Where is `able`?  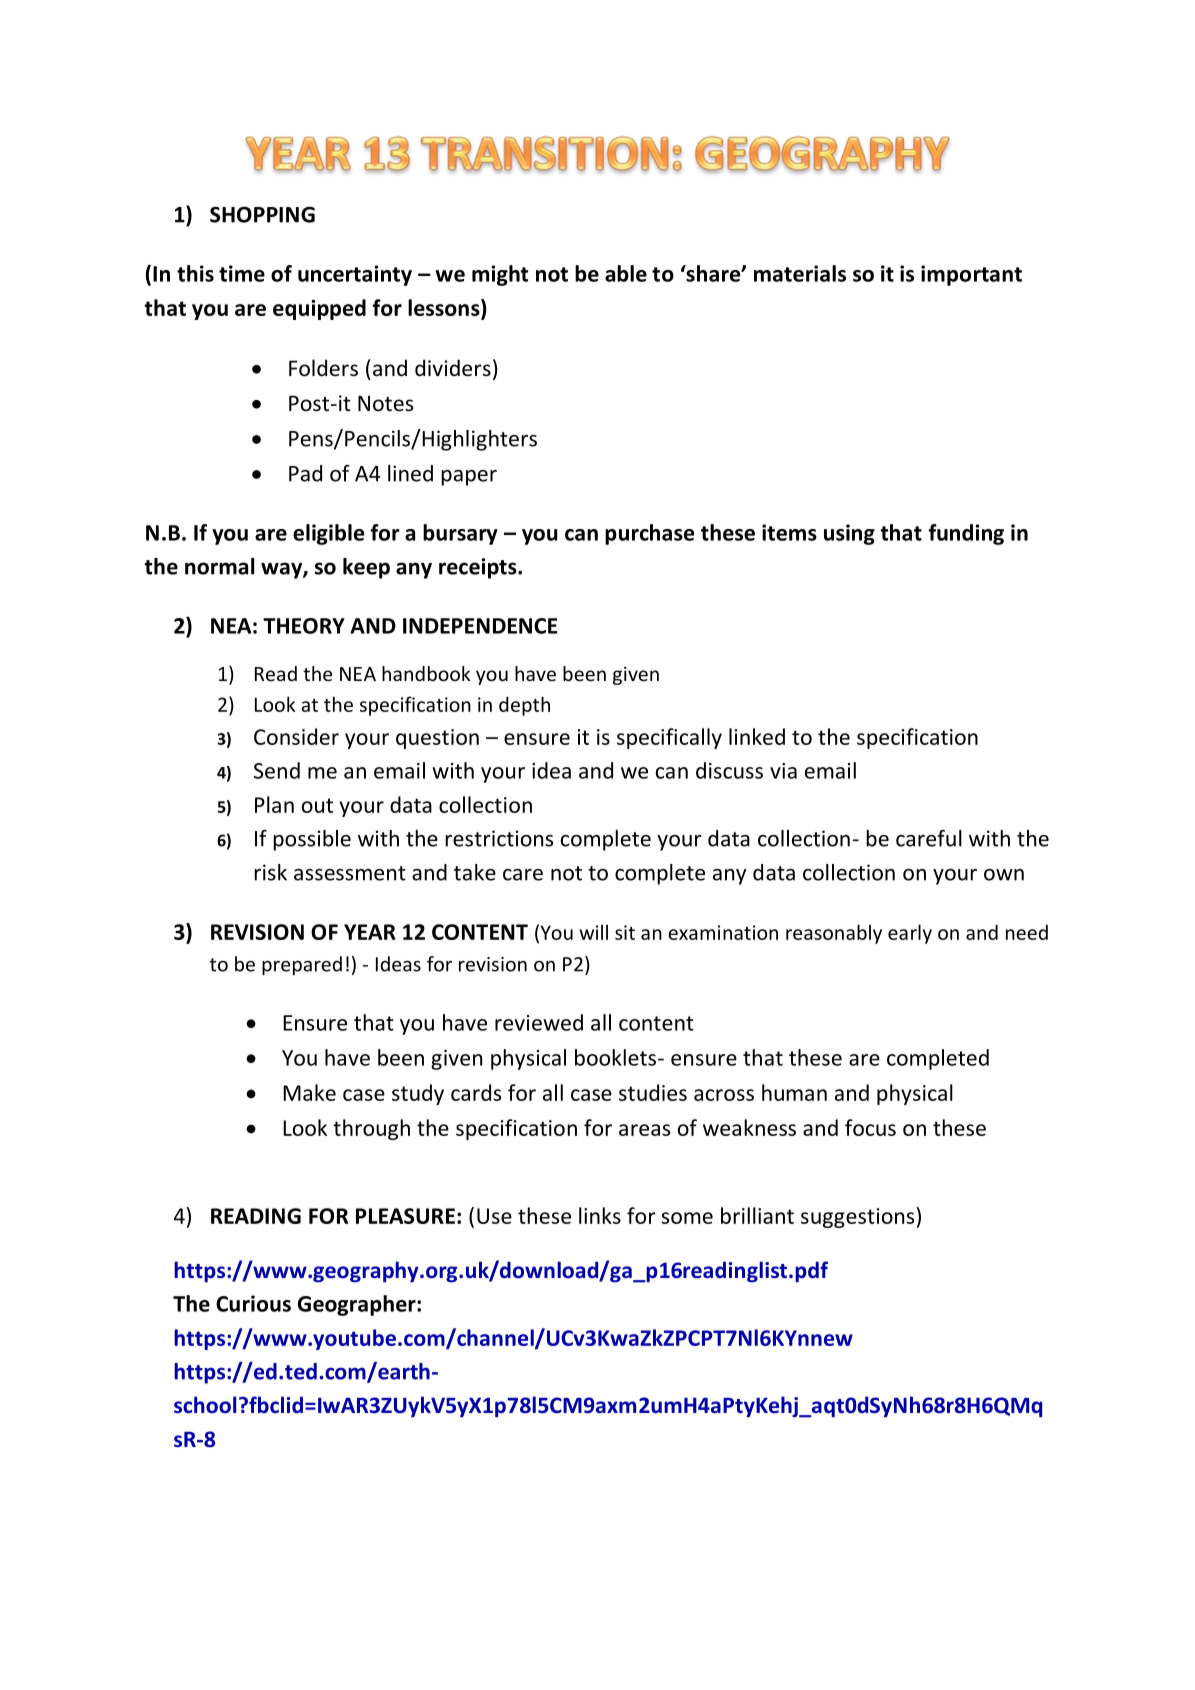 able is located at coordinates (626, 273).
